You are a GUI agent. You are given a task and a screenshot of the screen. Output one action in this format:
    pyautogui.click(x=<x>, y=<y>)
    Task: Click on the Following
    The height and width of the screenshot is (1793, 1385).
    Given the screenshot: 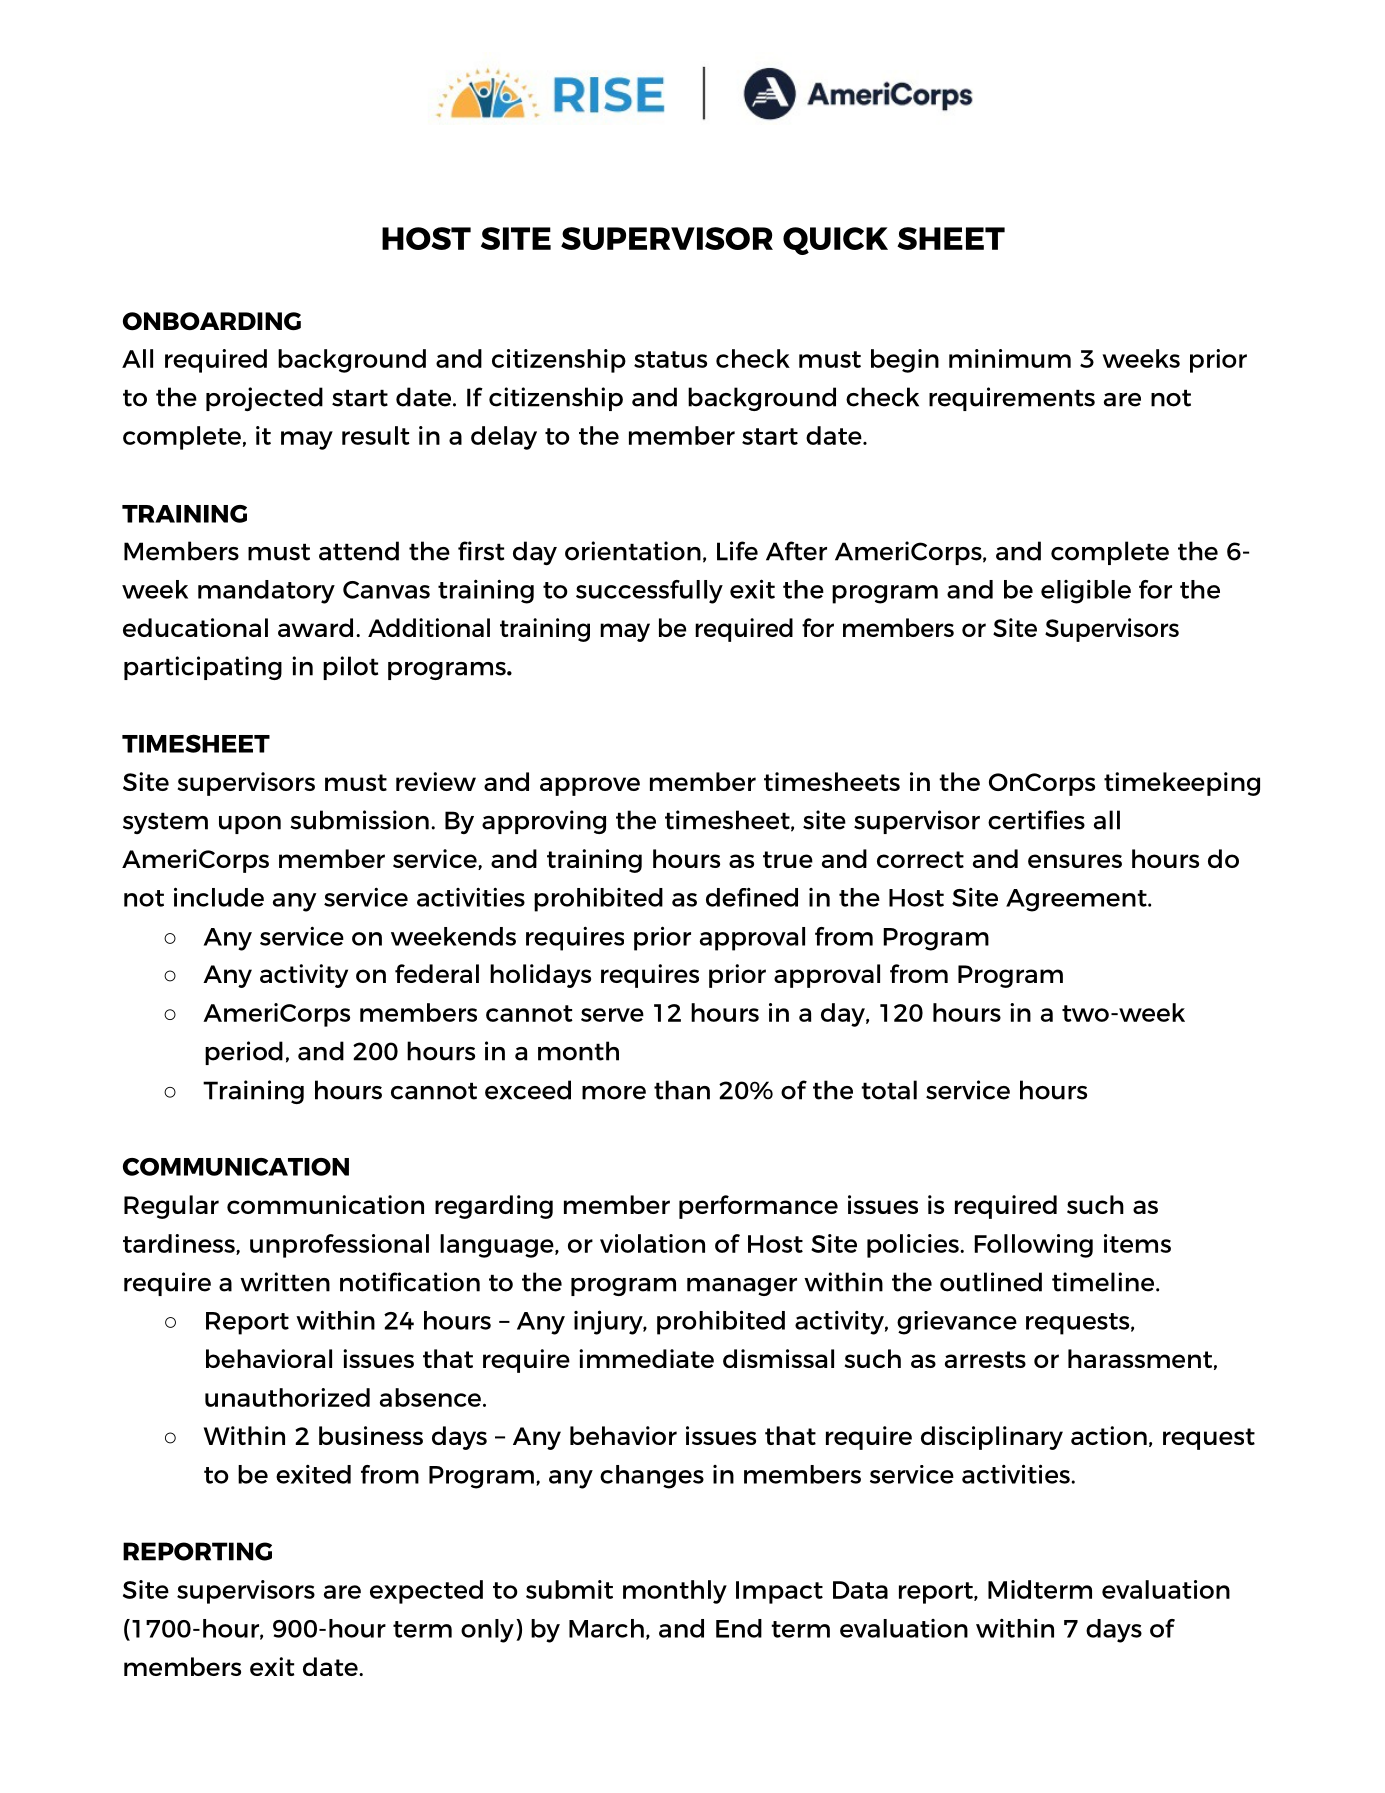 What is the action you would take?
    pyautogui.click(x=1033, y=1246)
